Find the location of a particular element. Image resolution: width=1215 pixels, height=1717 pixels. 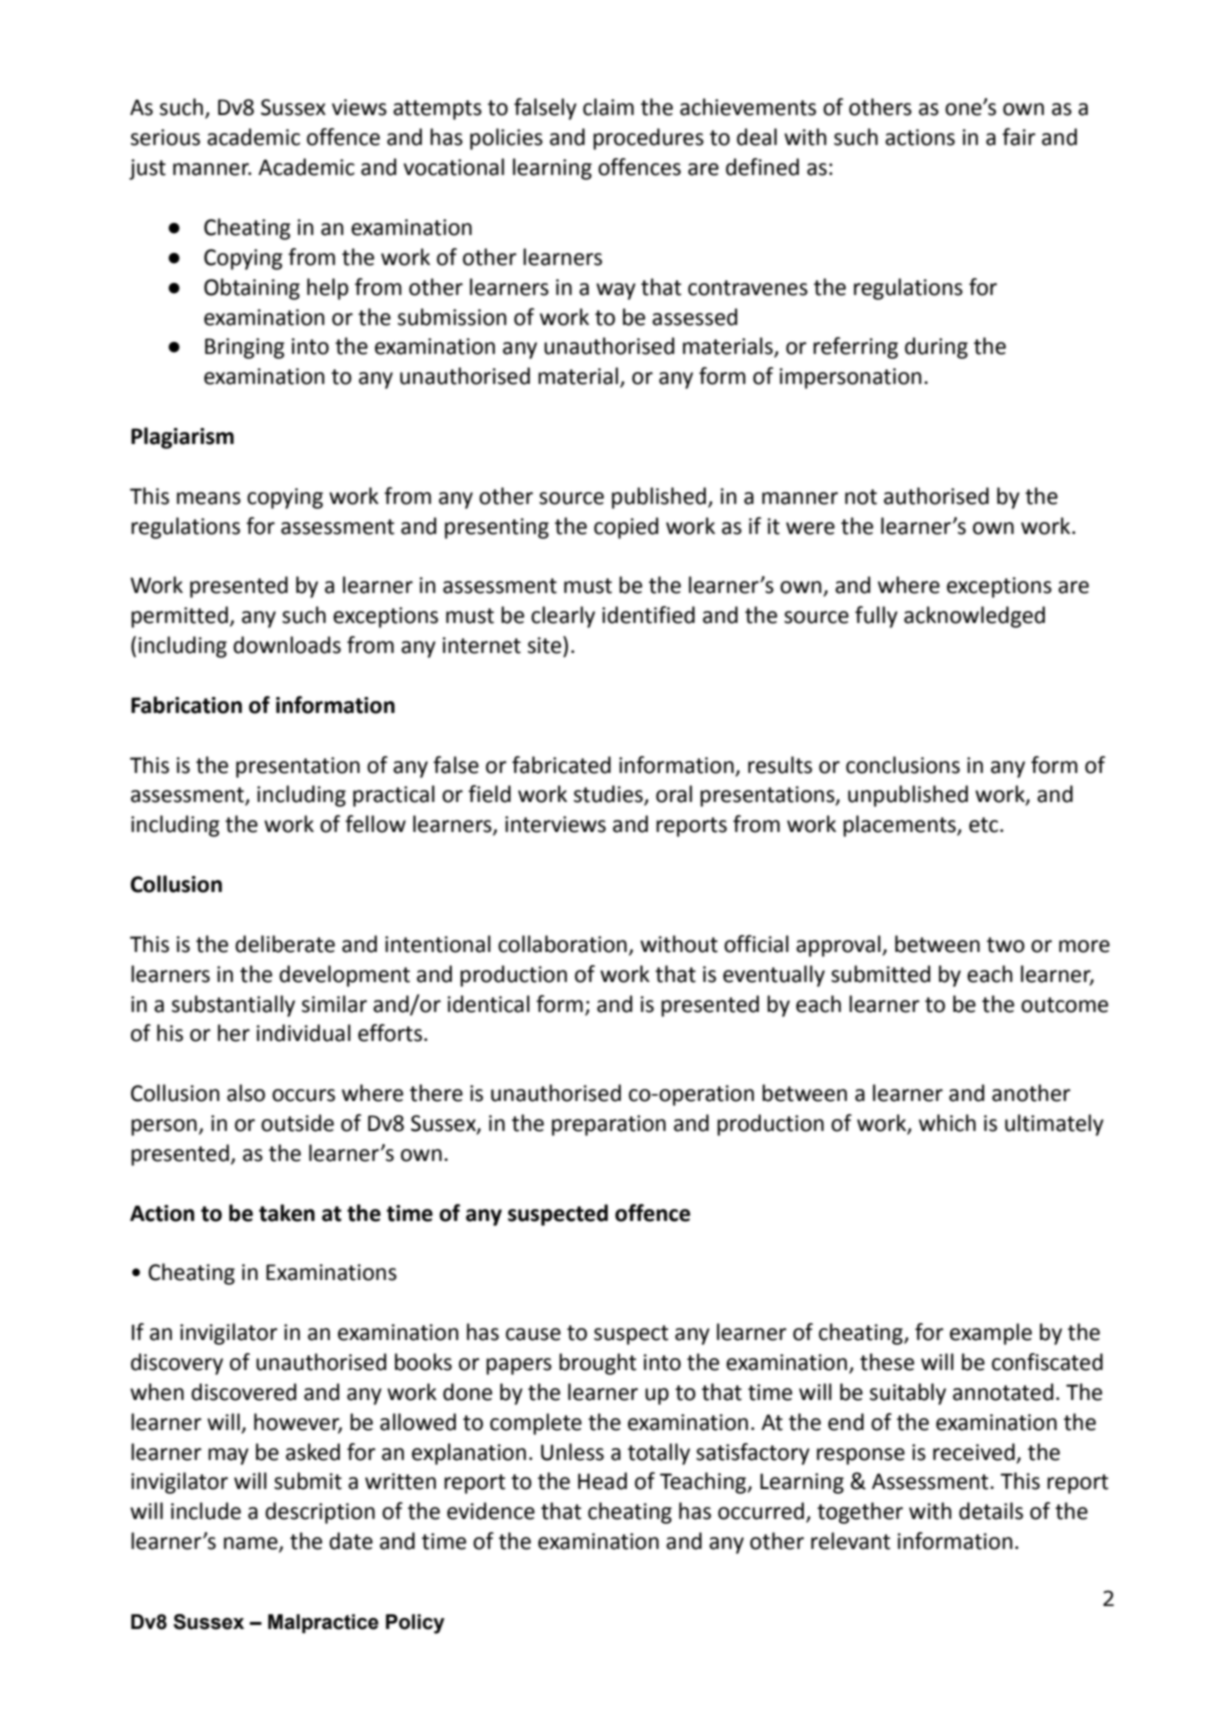

also is located at coordinates (246, 1093).
